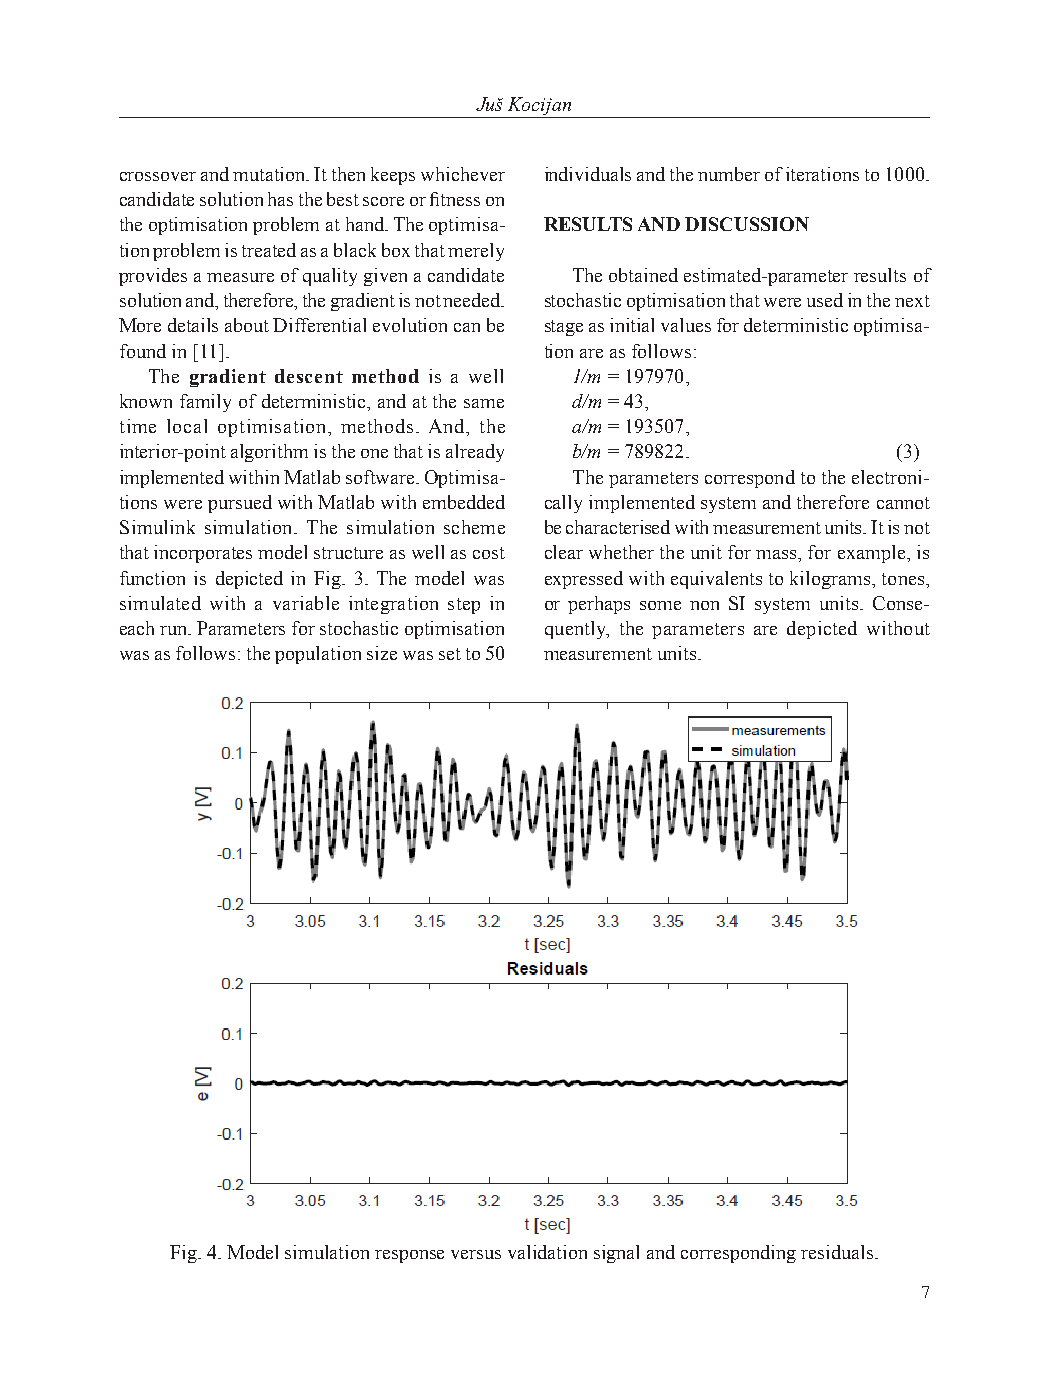 The width and height of the screenshot is (1049, 1383). I want to click on set, so click(450, 654).
